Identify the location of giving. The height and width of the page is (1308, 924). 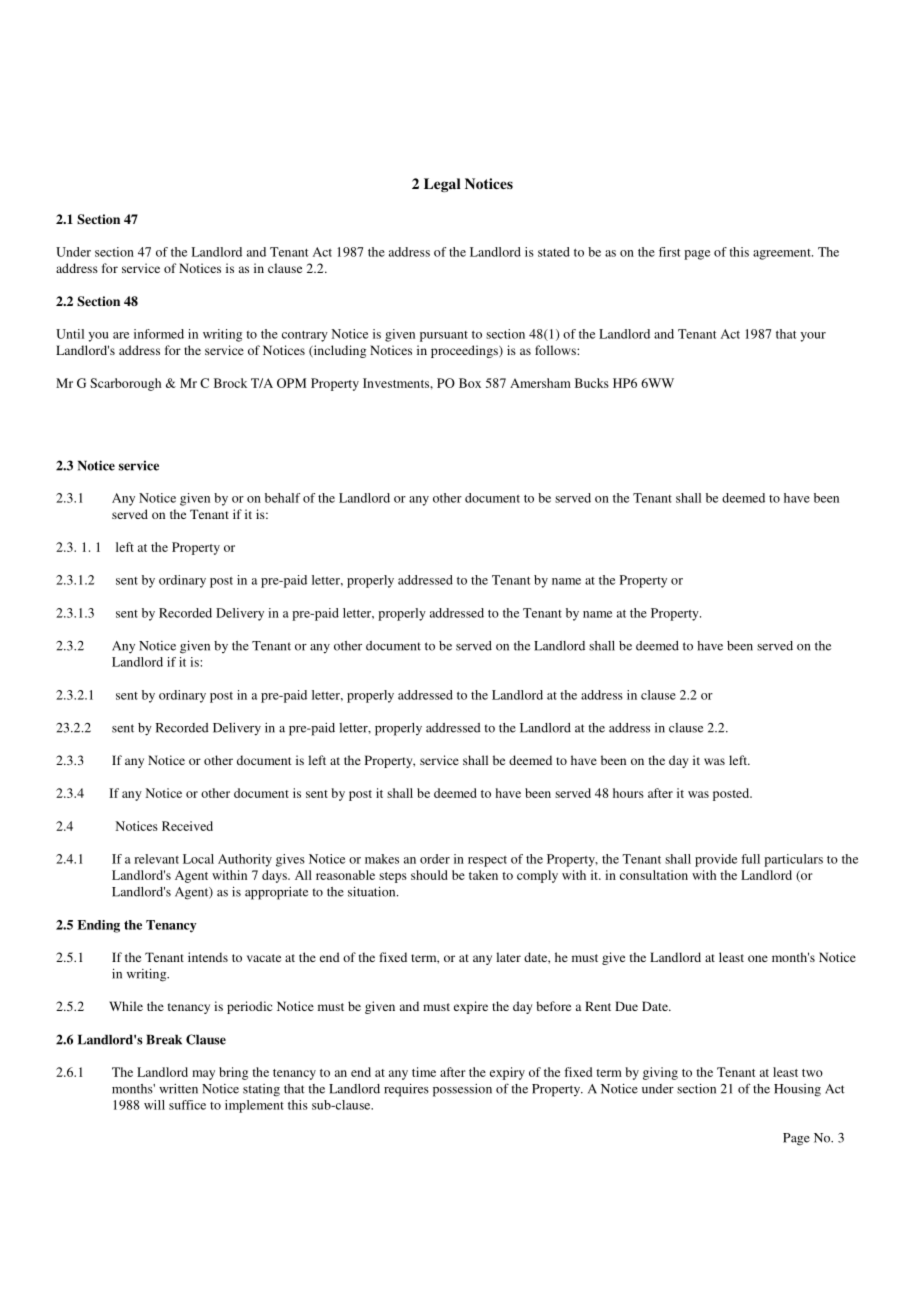
(660, 1073).
